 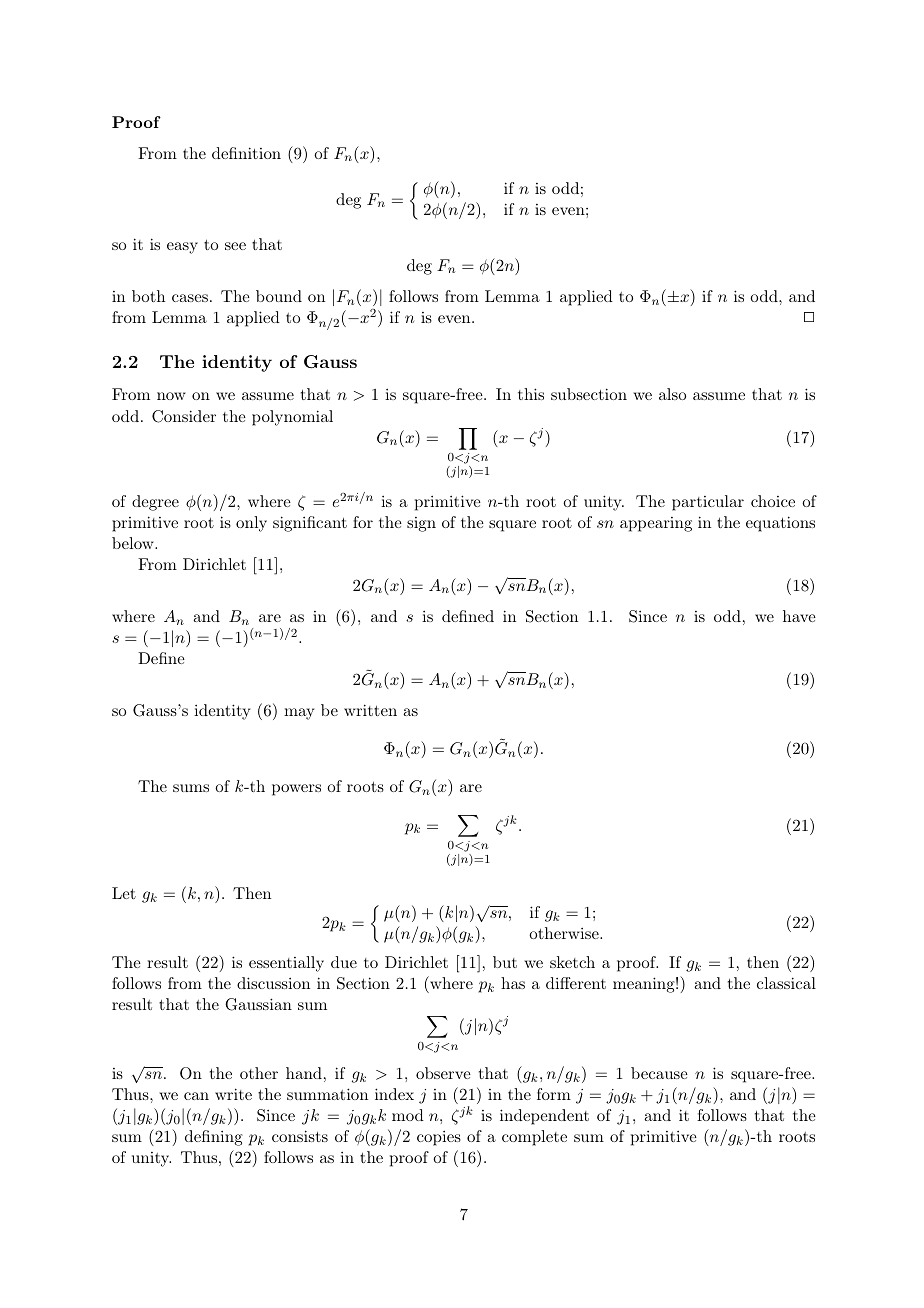 What do you see at coordinates (799, 616) in the image?
I see `have` at bounding box center [799, 616].
